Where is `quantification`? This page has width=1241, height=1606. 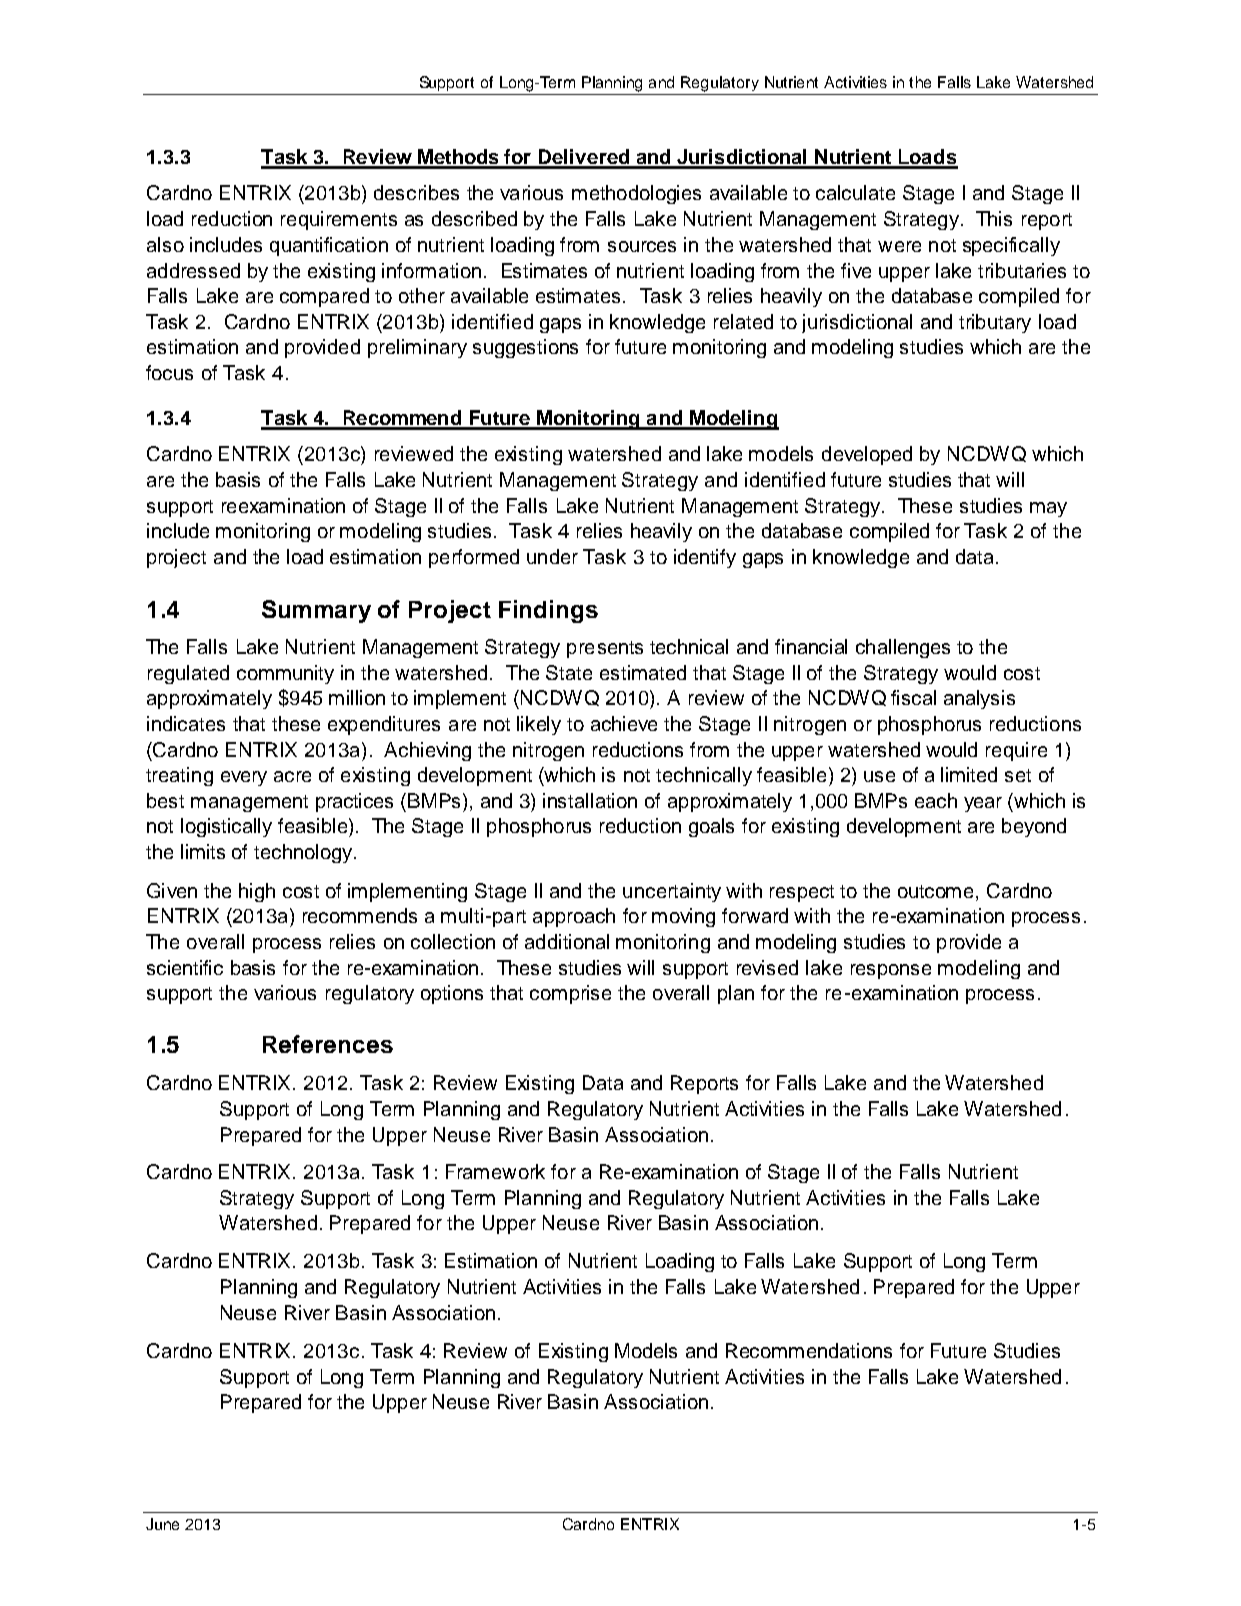 quantification is located at coordinates (329, 246).
